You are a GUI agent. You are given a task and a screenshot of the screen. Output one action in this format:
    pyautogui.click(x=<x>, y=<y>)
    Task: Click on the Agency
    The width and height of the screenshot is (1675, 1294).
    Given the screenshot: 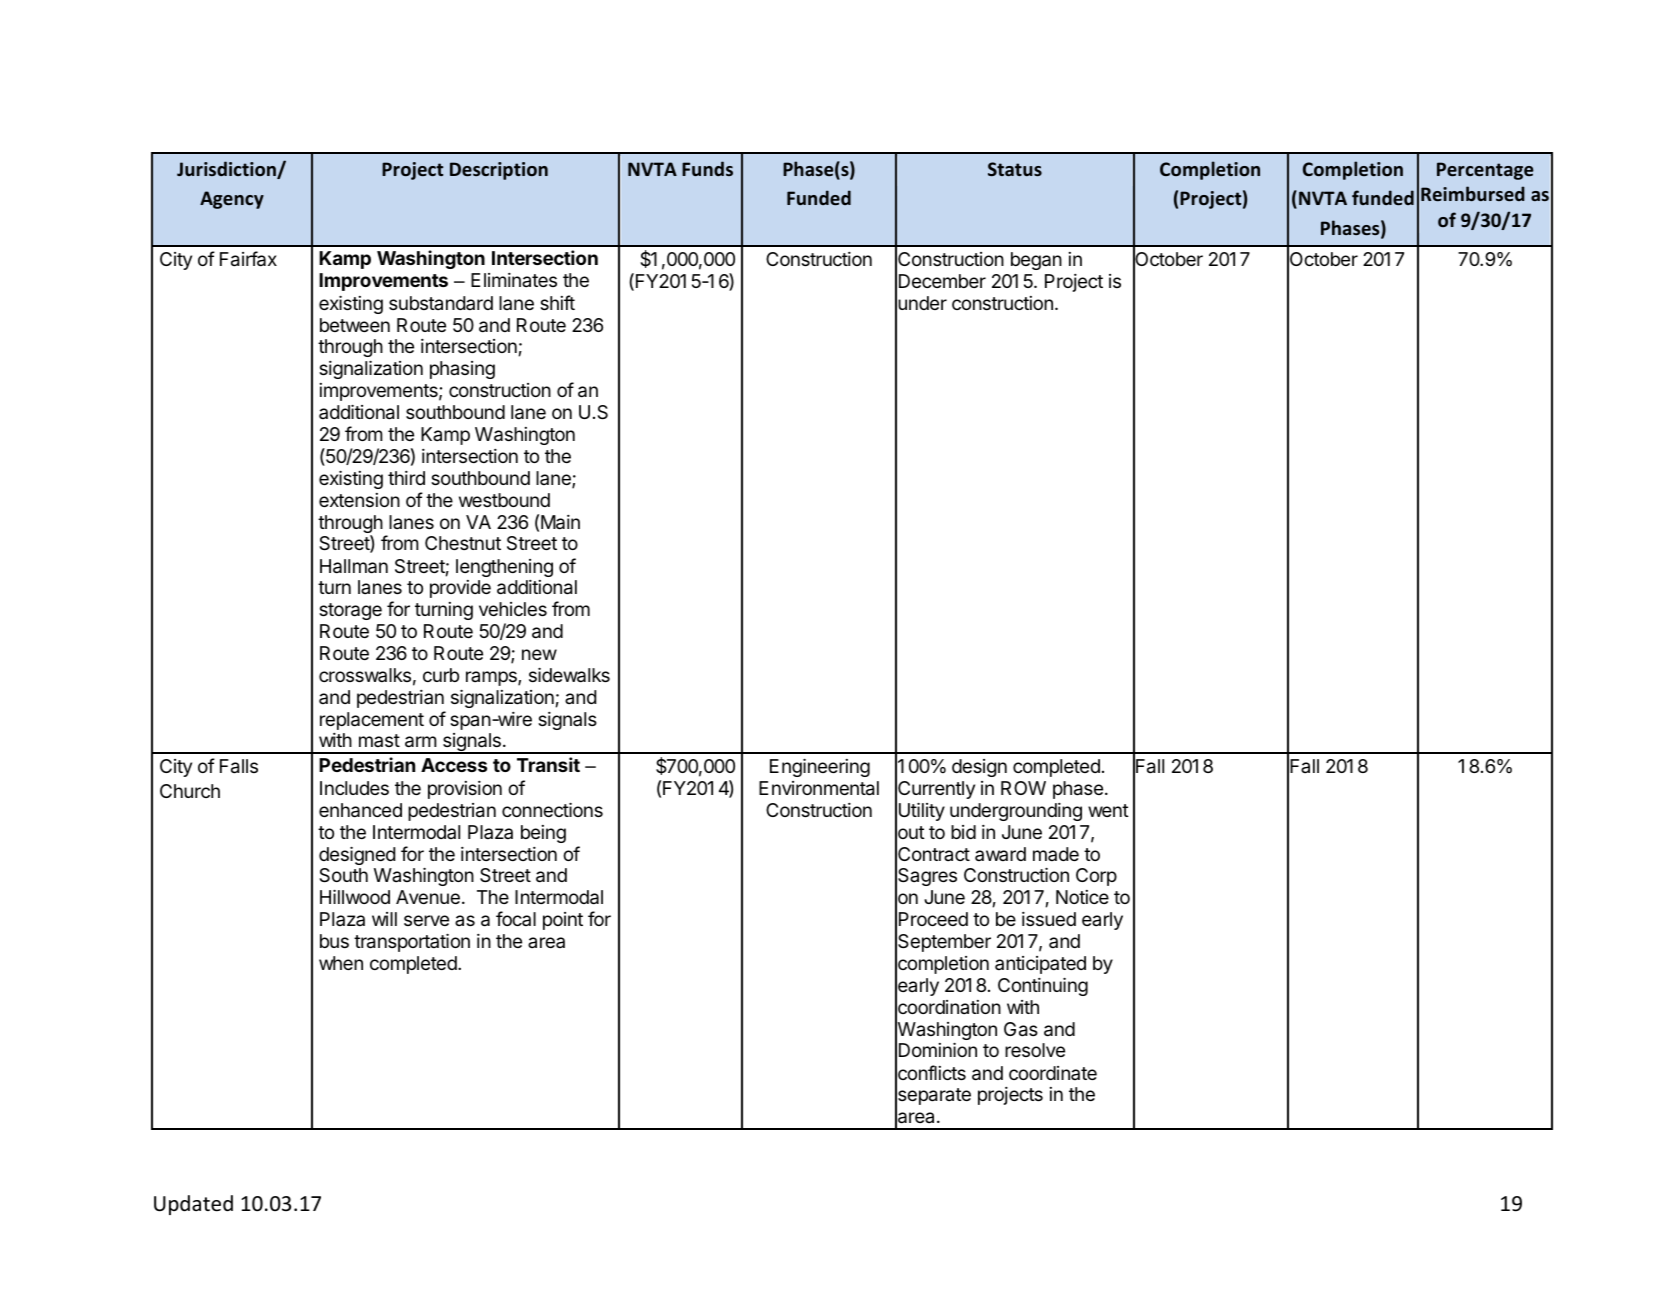 What is the action you would take?
    pyautogui.click(x=232, y=200)
